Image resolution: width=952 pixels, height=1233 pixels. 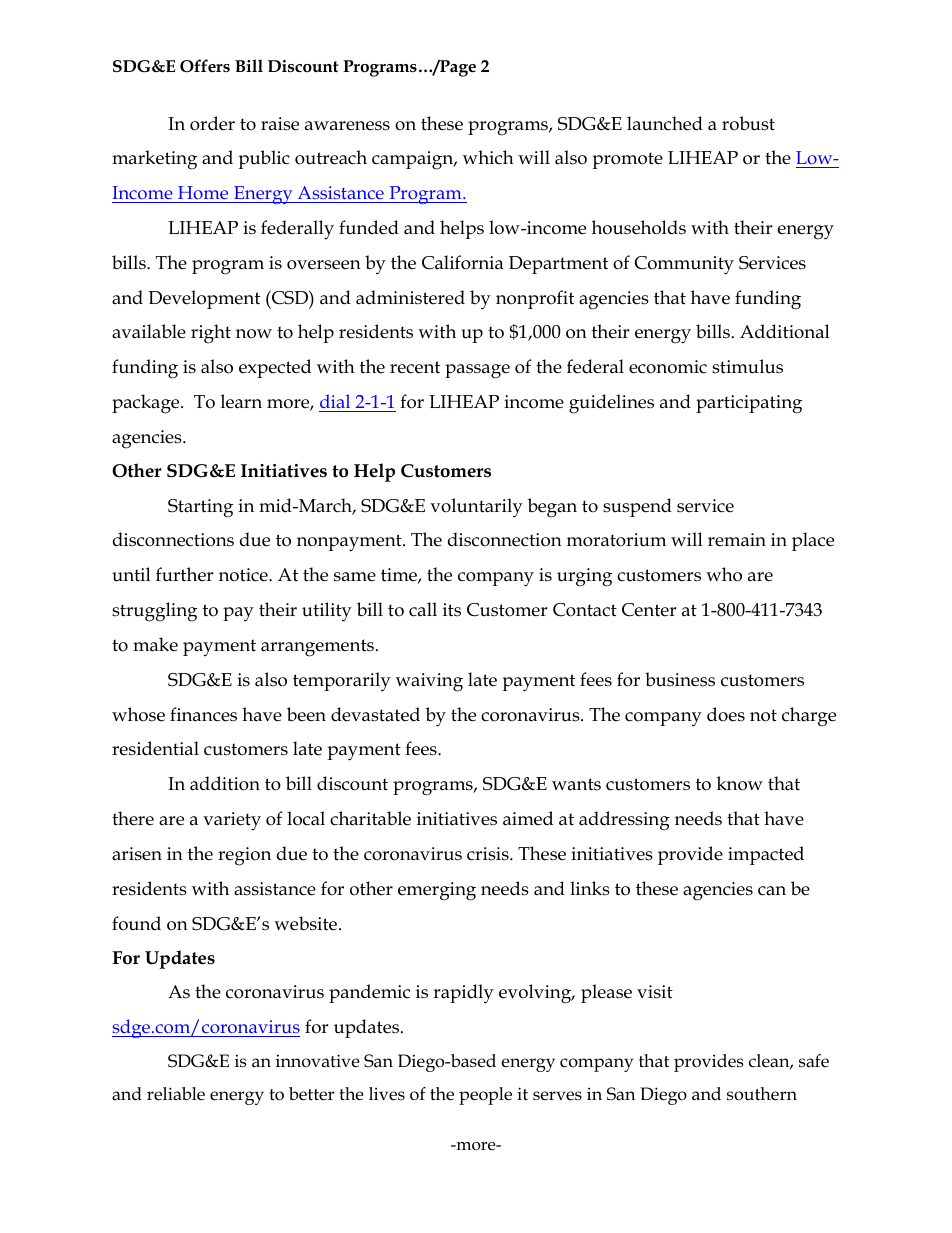 What do you see at coordinates (748, 123) in the page?
I see `robust` at bounding box center [748, 123].
